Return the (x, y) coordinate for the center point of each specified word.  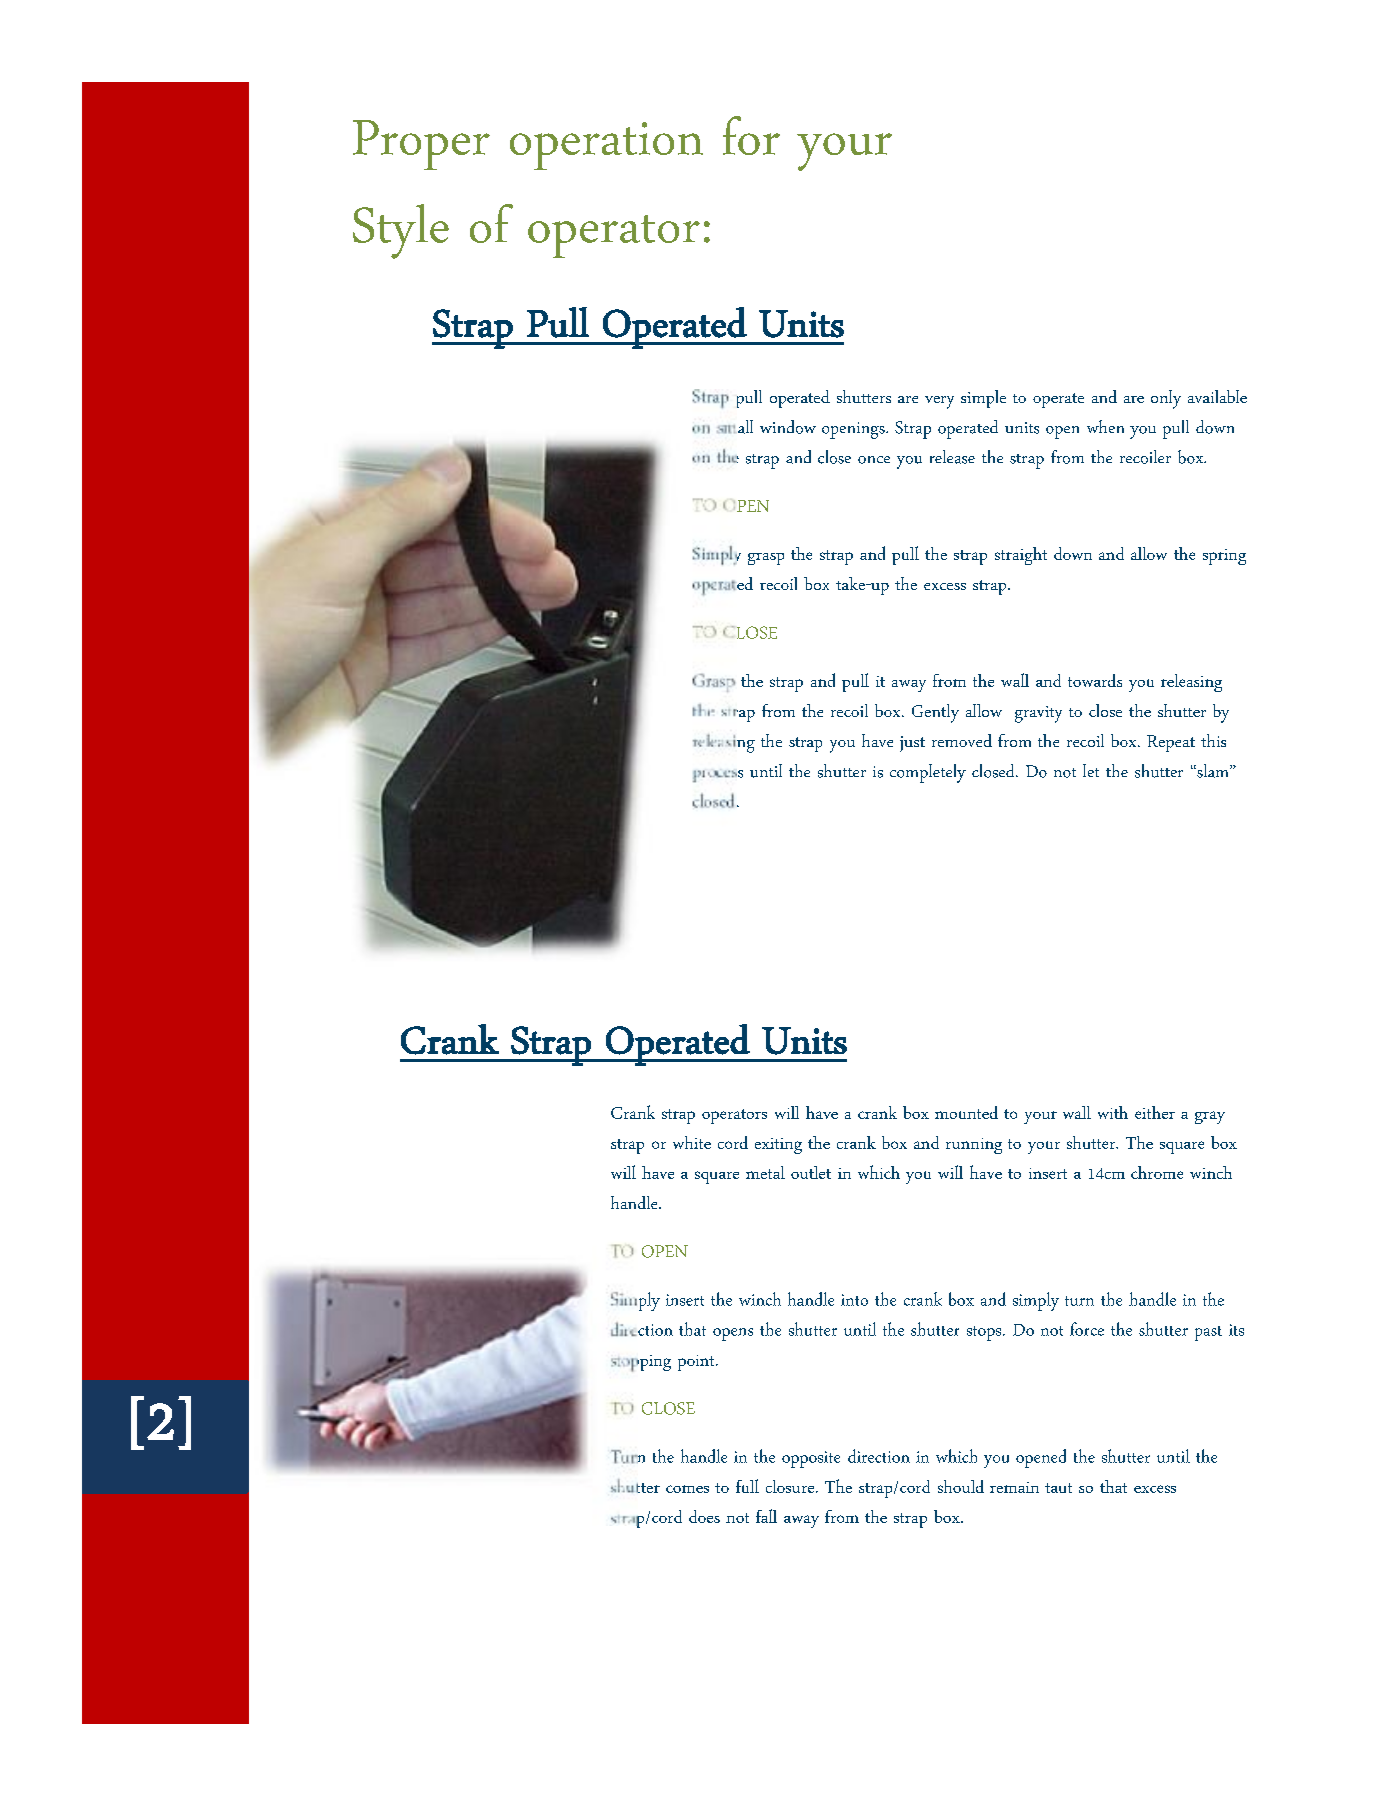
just (912, 744)
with (1113, 1112)
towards (1095, 680)
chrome (1157, 1172)
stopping (641, 1363)
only (1166, 399)
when (1105, 426)
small (735, 427)
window (788, 427)
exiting (778, 1146)
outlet (811, 1172)
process (718, 776)
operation (606, 146)
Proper (421, 145)
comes (687, 1489)
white (692, 1142)
